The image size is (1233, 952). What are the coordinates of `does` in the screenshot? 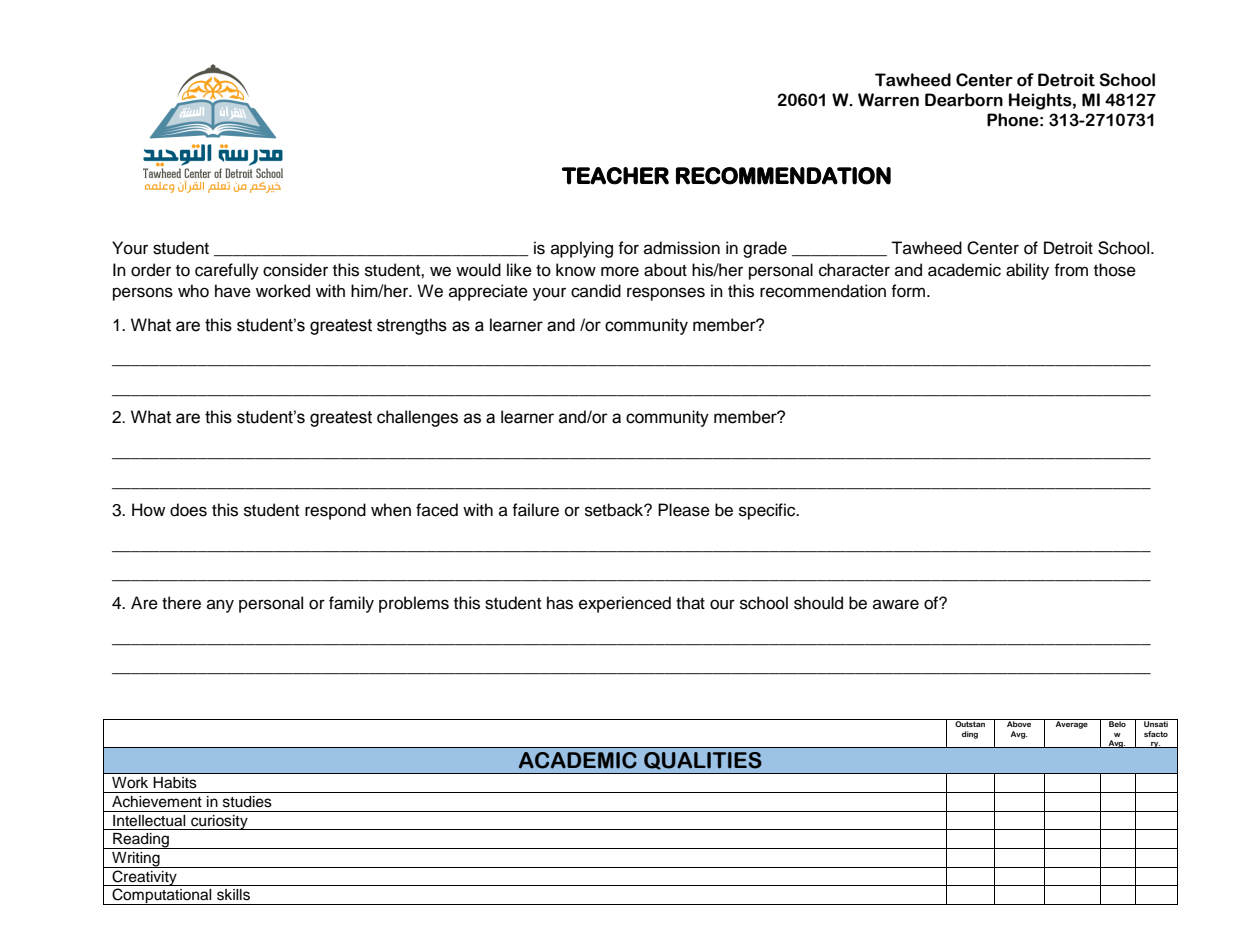 It's located at (188, 510).
